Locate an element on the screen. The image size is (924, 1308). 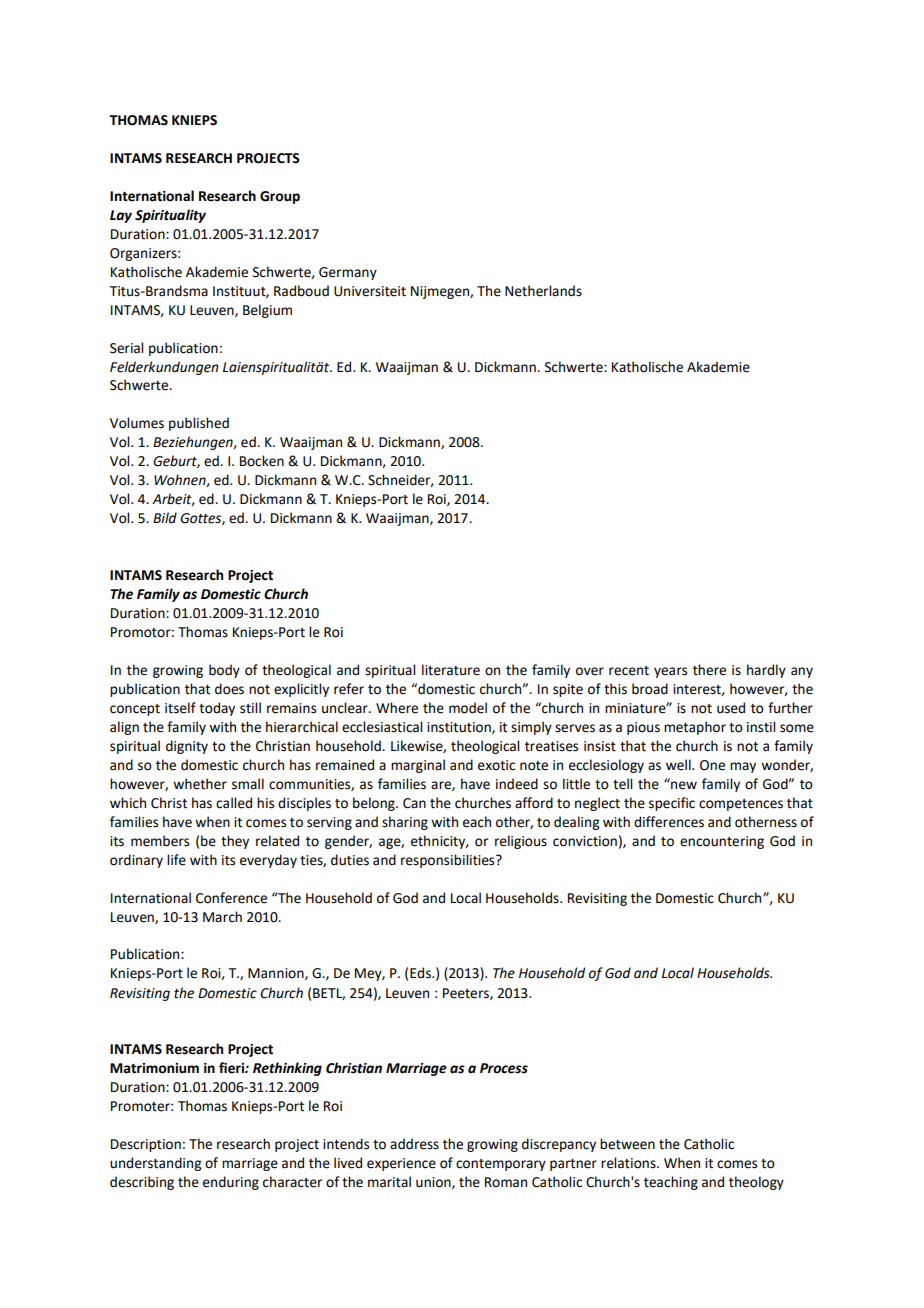
literature is located at coordinates (451, 670).
